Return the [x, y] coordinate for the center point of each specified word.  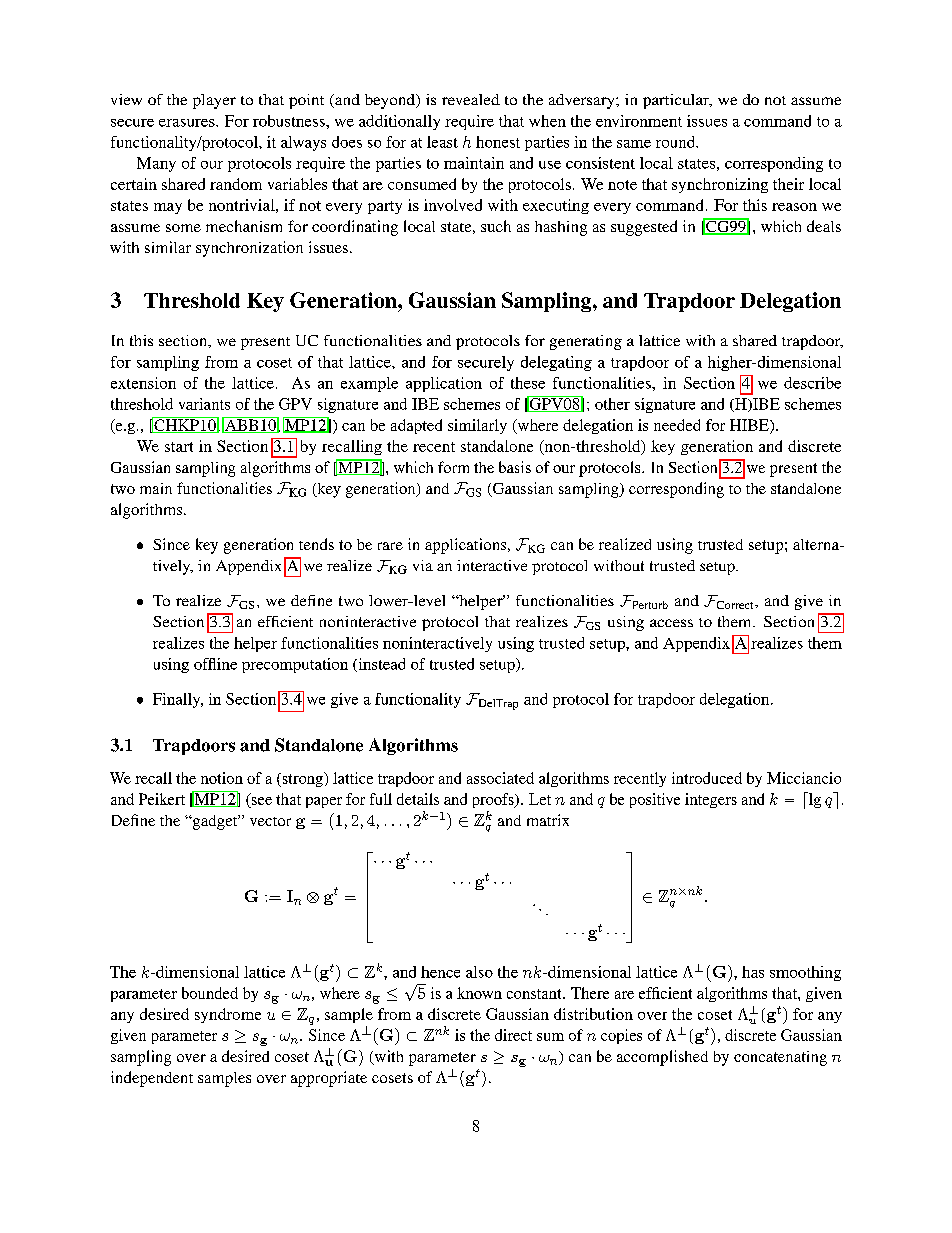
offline [215, 664]
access [671, 623]
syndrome [228, 1015]
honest [498, 142]
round [676, 142]
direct [513, 1035]
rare [390, 546]
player [214, 101]
